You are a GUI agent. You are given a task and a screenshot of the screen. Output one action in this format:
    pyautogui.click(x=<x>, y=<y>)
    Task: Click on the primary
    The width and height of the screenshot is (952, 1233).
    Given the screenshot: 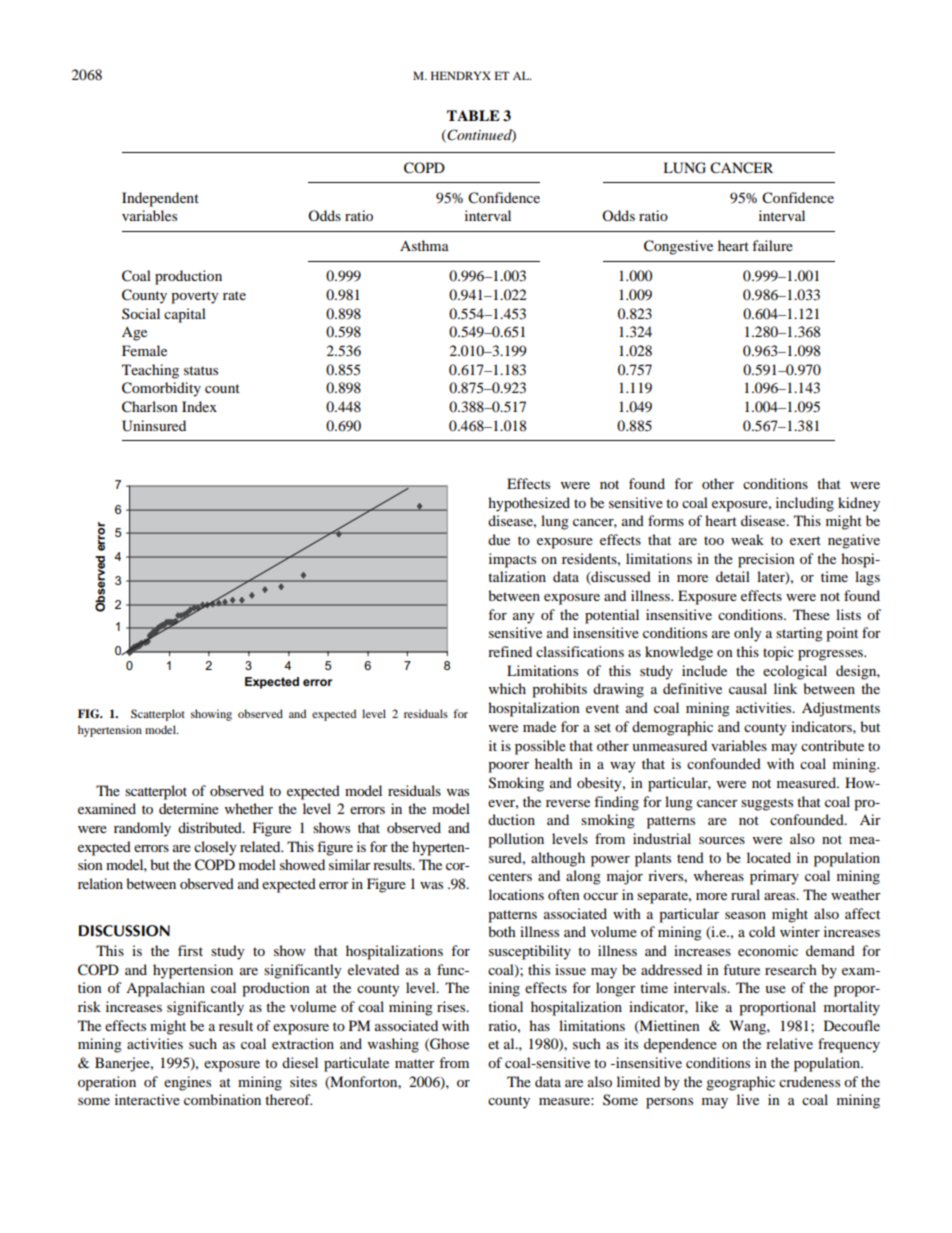 What is the action you would take?
    pyautogui.click(x=774, y=877)
